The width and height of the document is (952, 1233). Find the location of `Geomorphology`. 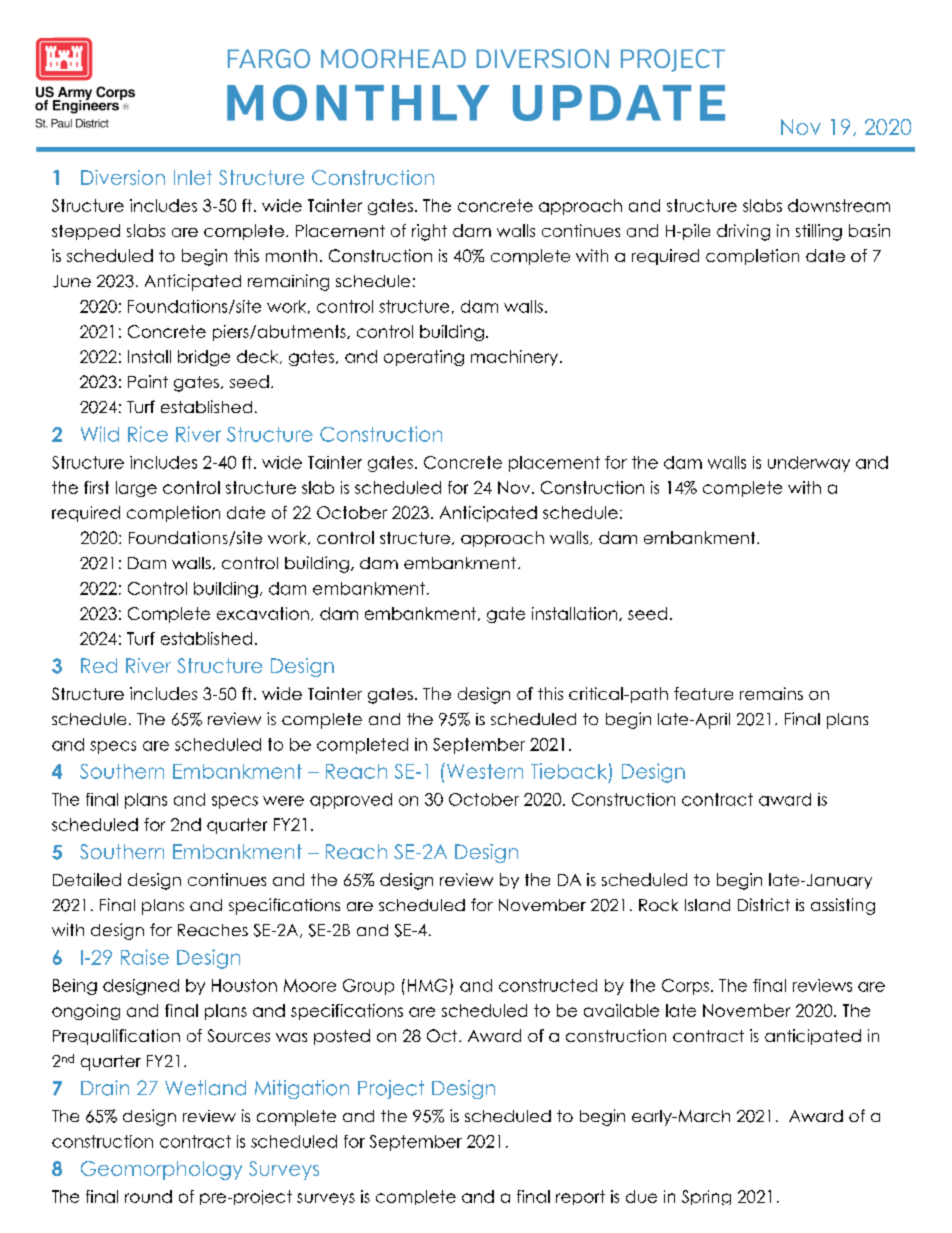

Geomorphology is located at coordinates (161, 1170).
